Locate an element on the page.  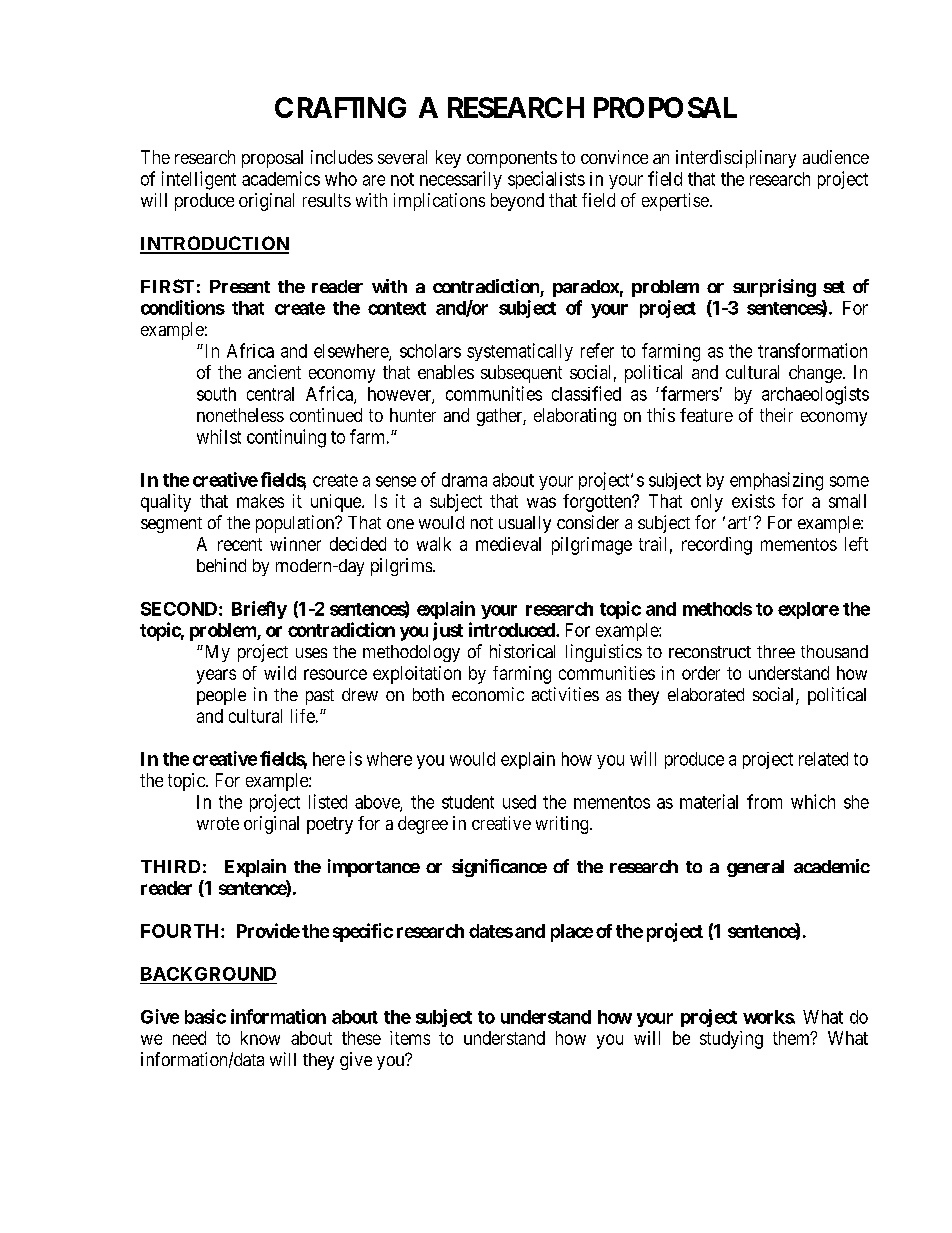
intelligent is located at coordinates (199, 180).
